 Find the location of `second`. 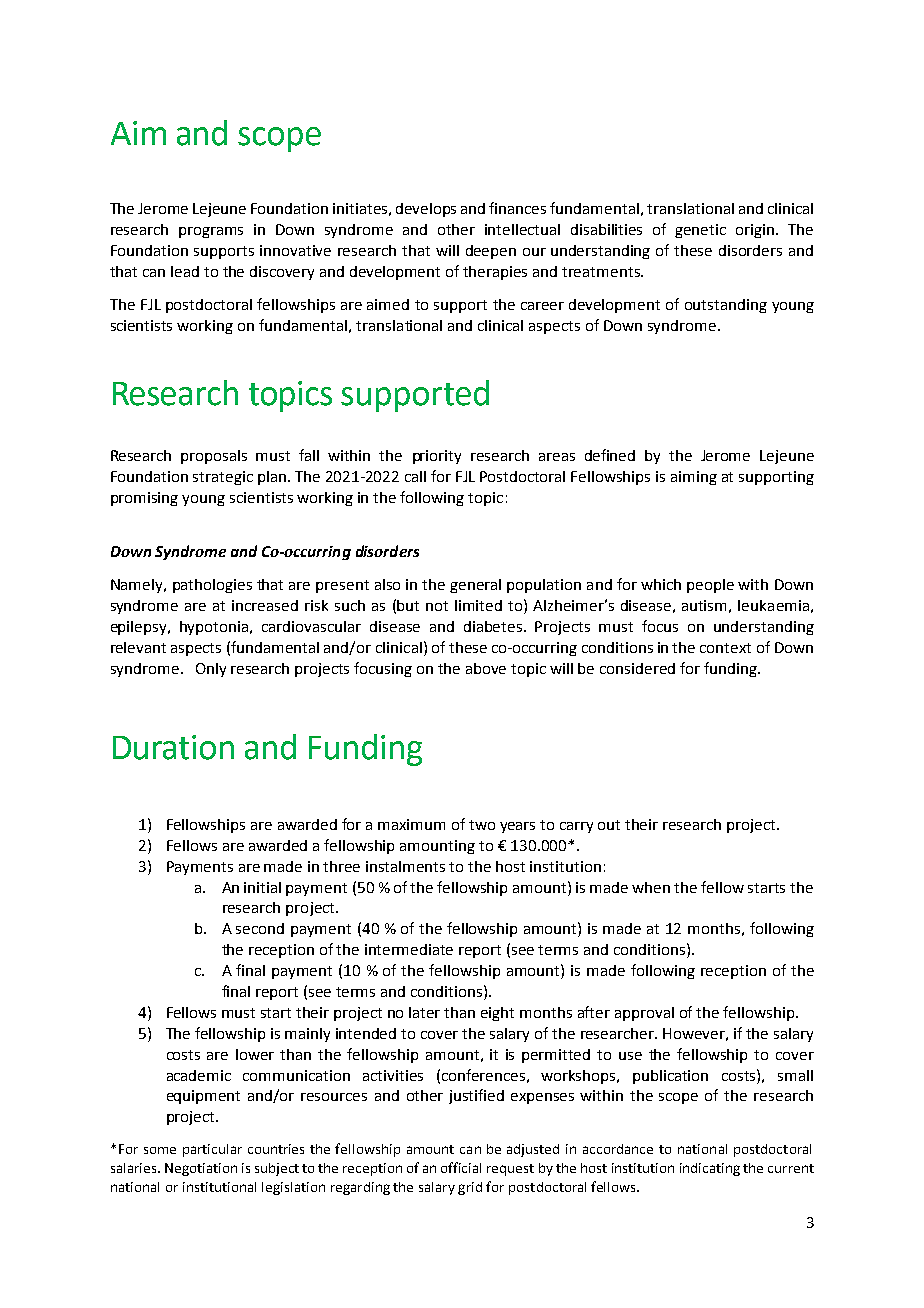

second is located at coordinates (260, 928).
